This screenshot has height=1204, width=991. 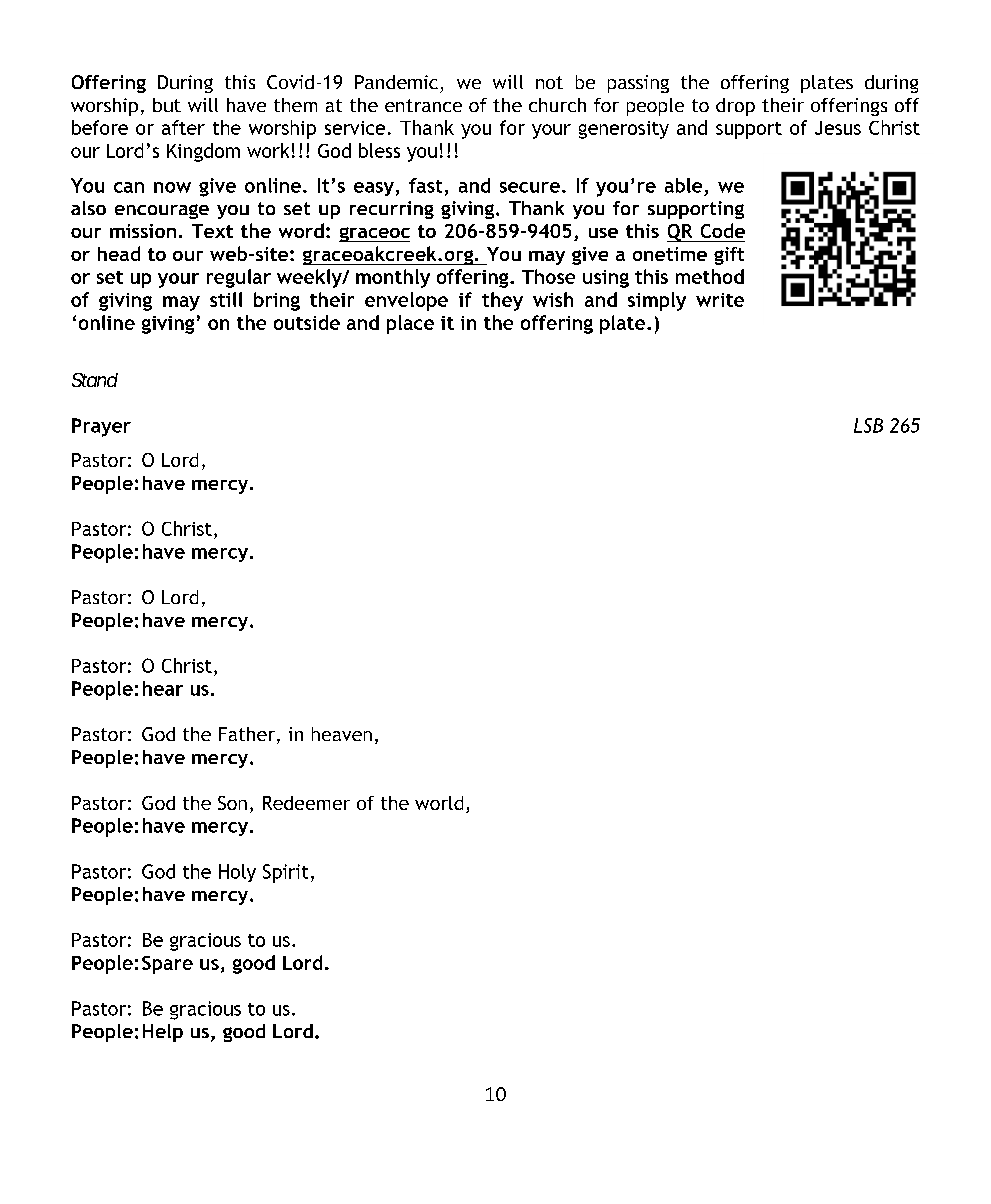 I want to click on Redeemer, so click(x=306, y=803).
